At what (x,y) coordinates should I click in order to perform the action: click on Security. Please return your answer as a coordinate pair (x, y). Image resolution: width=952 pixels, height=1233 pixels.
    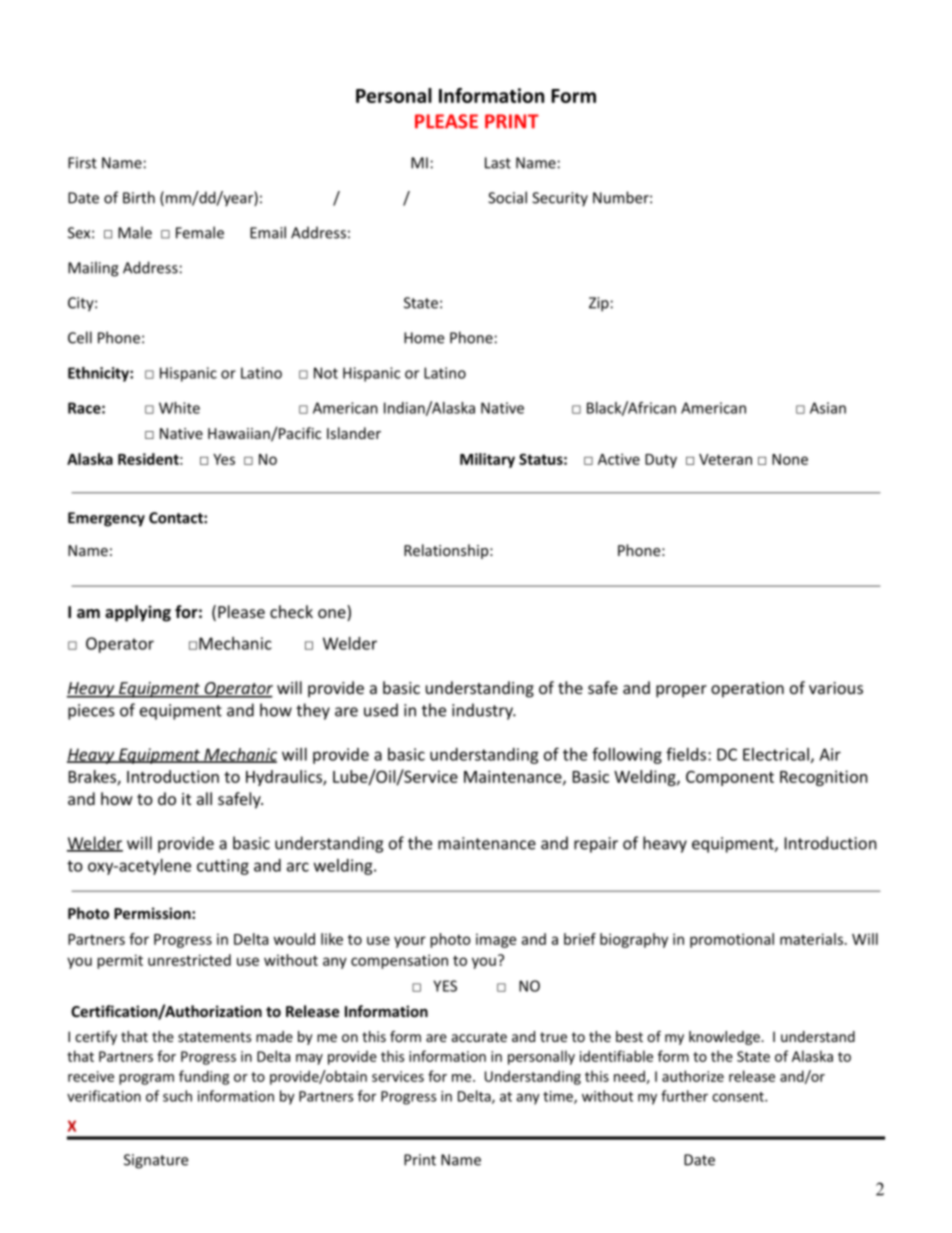
    Looking at the image, I should click on (560, 199).
